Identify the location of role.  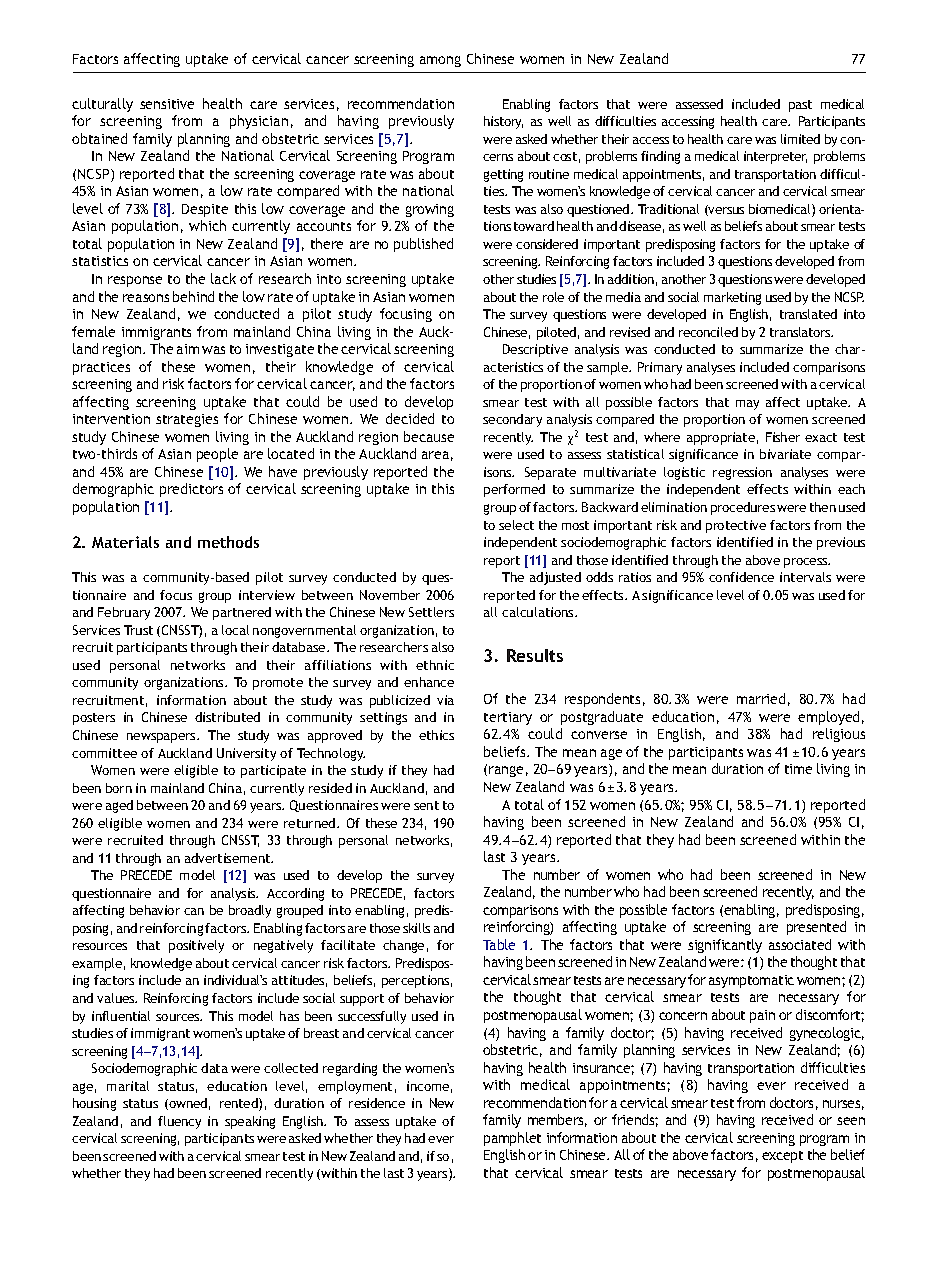
(553, 297).
